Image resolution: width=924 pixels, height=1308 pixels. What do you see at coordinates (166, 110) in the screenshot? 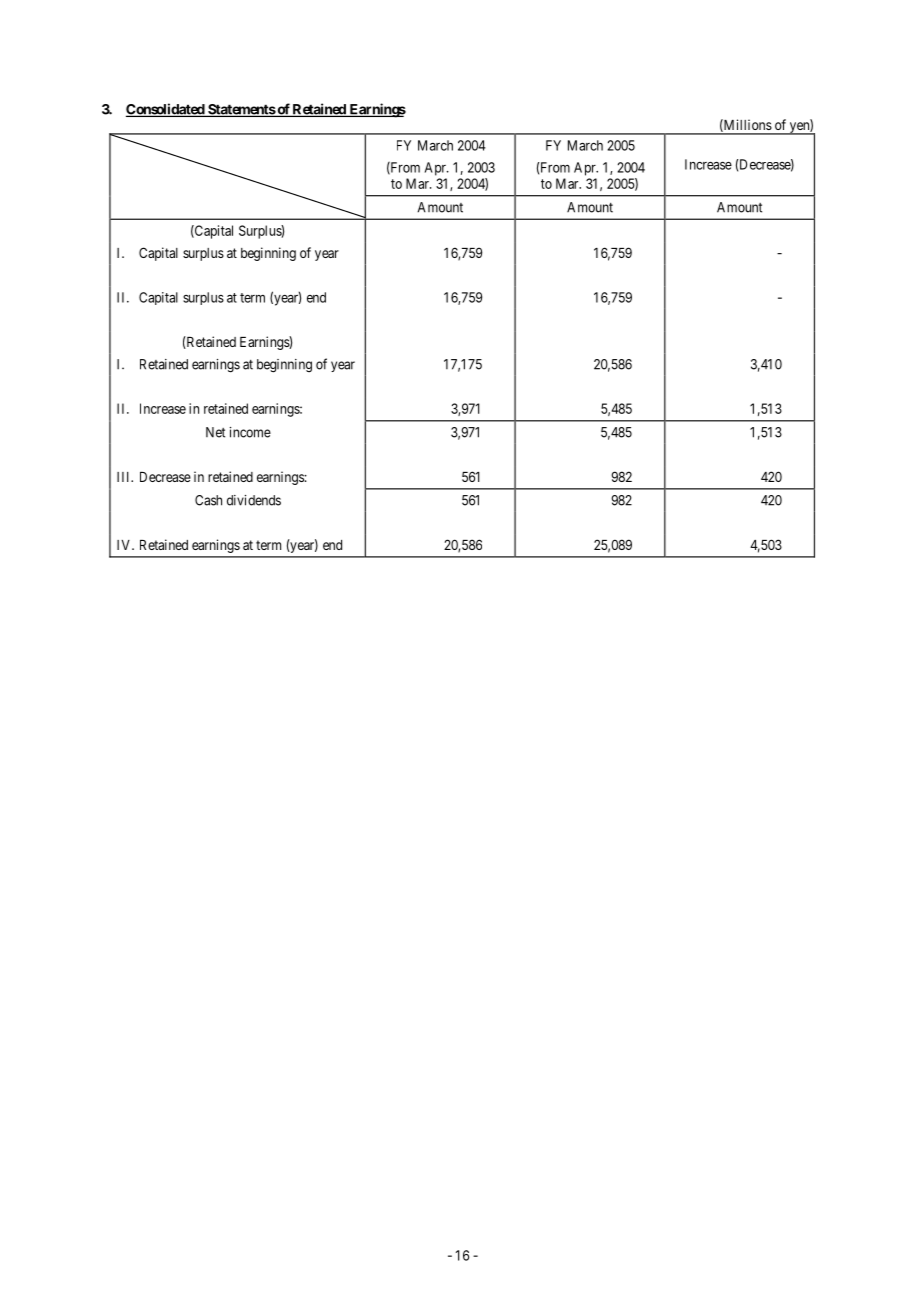
I see `Consolidated` at bounding box center [166, 110].
